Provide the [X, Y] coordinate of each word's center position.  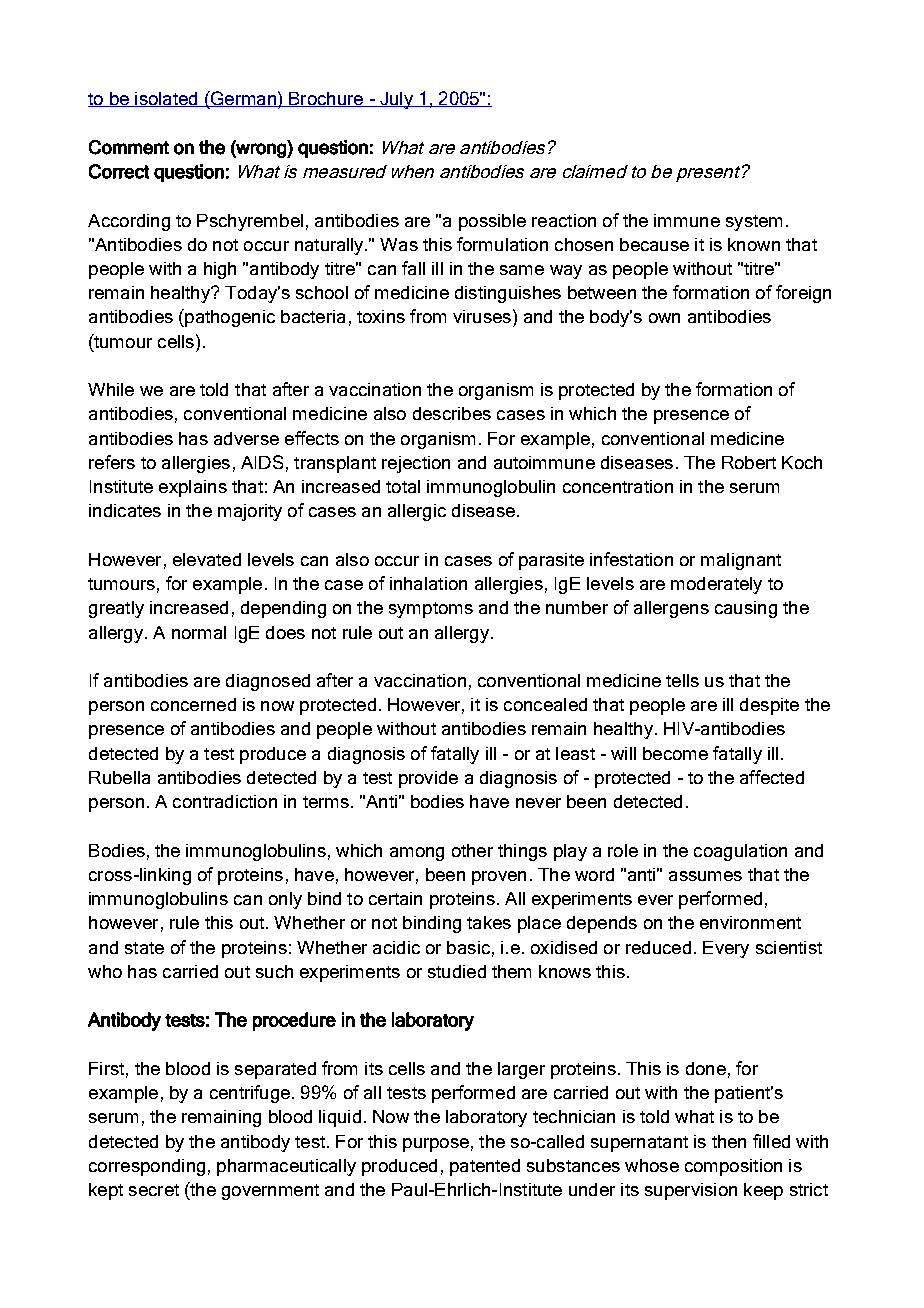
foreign [803, 294]
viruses [482, 316]
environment [750, 922]
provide [428, 779]
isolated [166, 99]
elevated [207, 559]
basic [468, 947]
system [754, 223]
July [396, 100]
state [144, 948]
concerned [193, 704]
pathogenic [229, 318]
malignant [741, 561]
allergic [417, 512]
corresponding [147, 1167]
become [675, 753]
